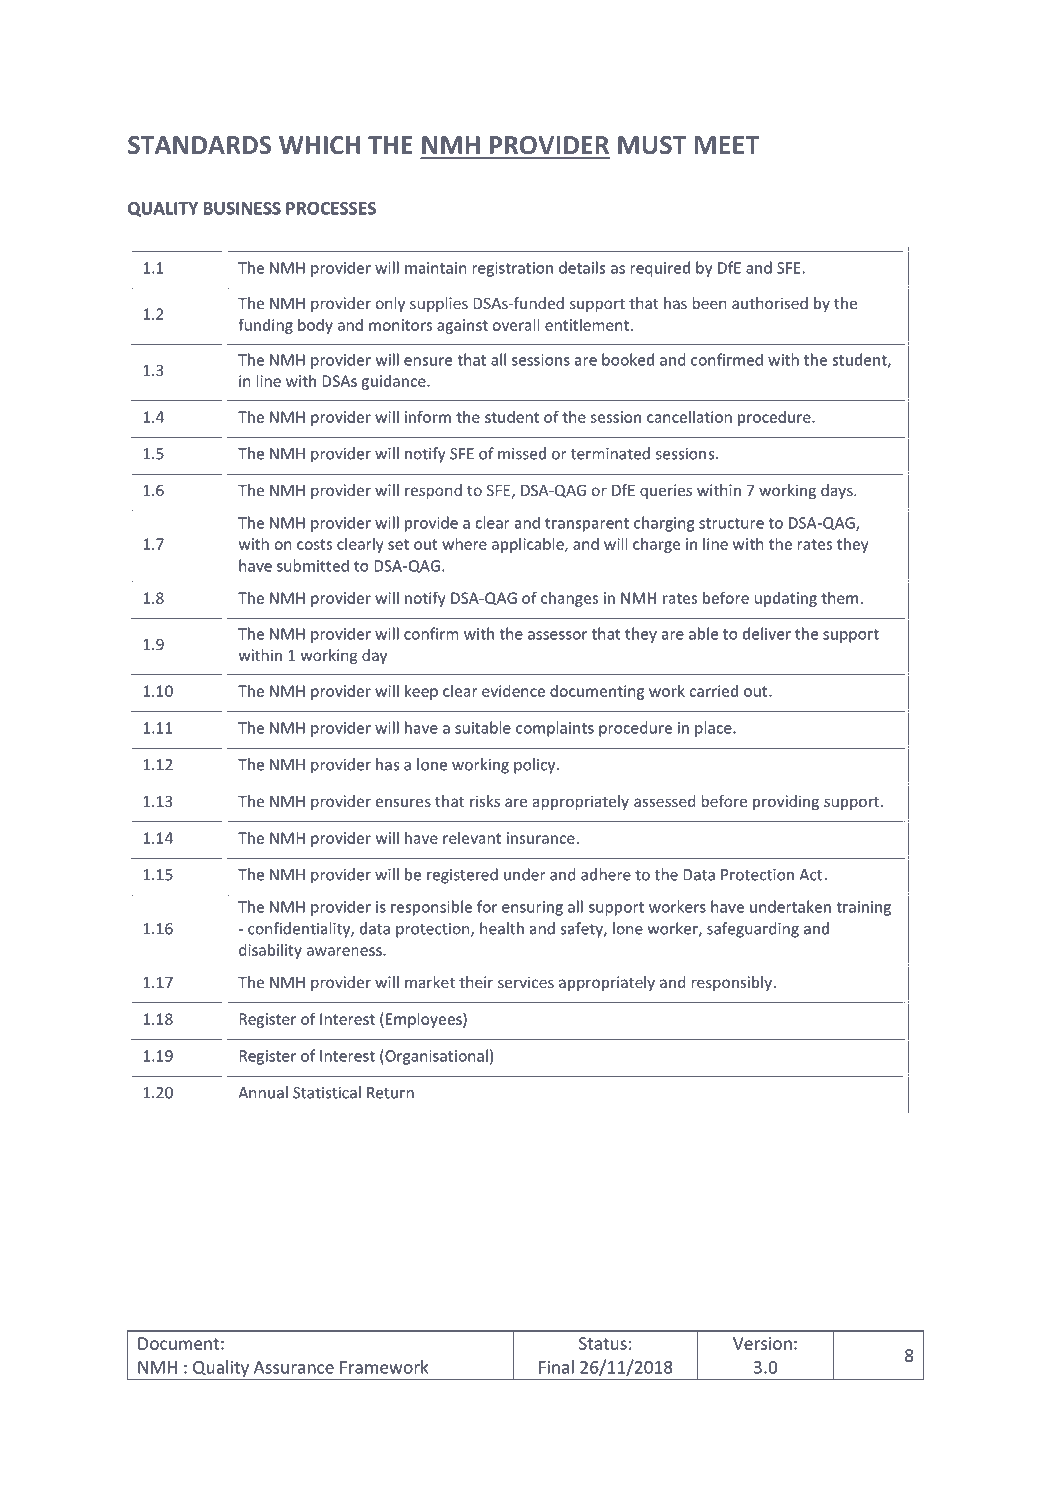 This document has height=1487, width=1051. Describe the element at coordinates (294, 1367) in the document. I see `Assurance` at that location.
